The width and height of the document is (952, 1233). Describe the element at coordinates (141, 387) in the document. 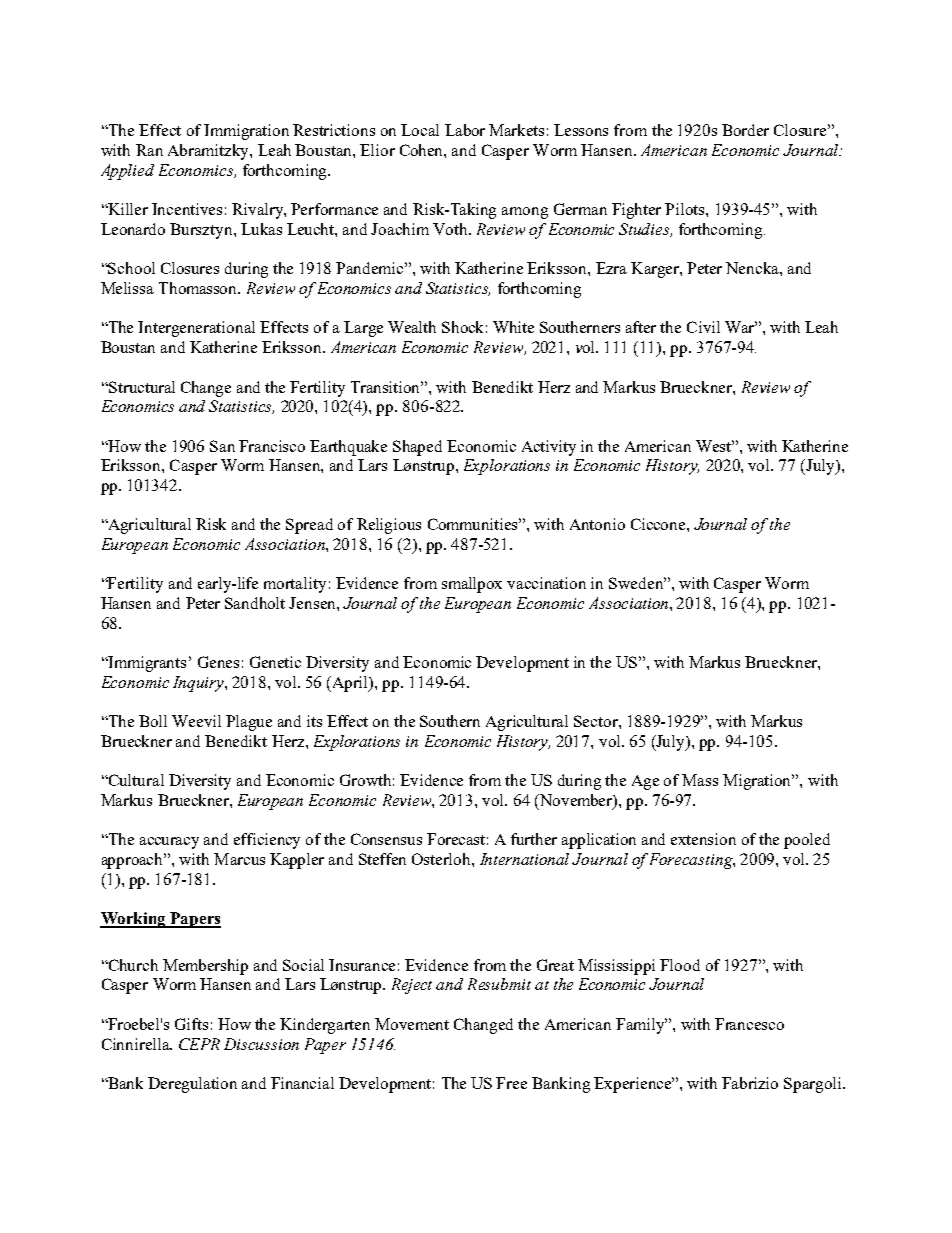

I see `Structural` at that location.
